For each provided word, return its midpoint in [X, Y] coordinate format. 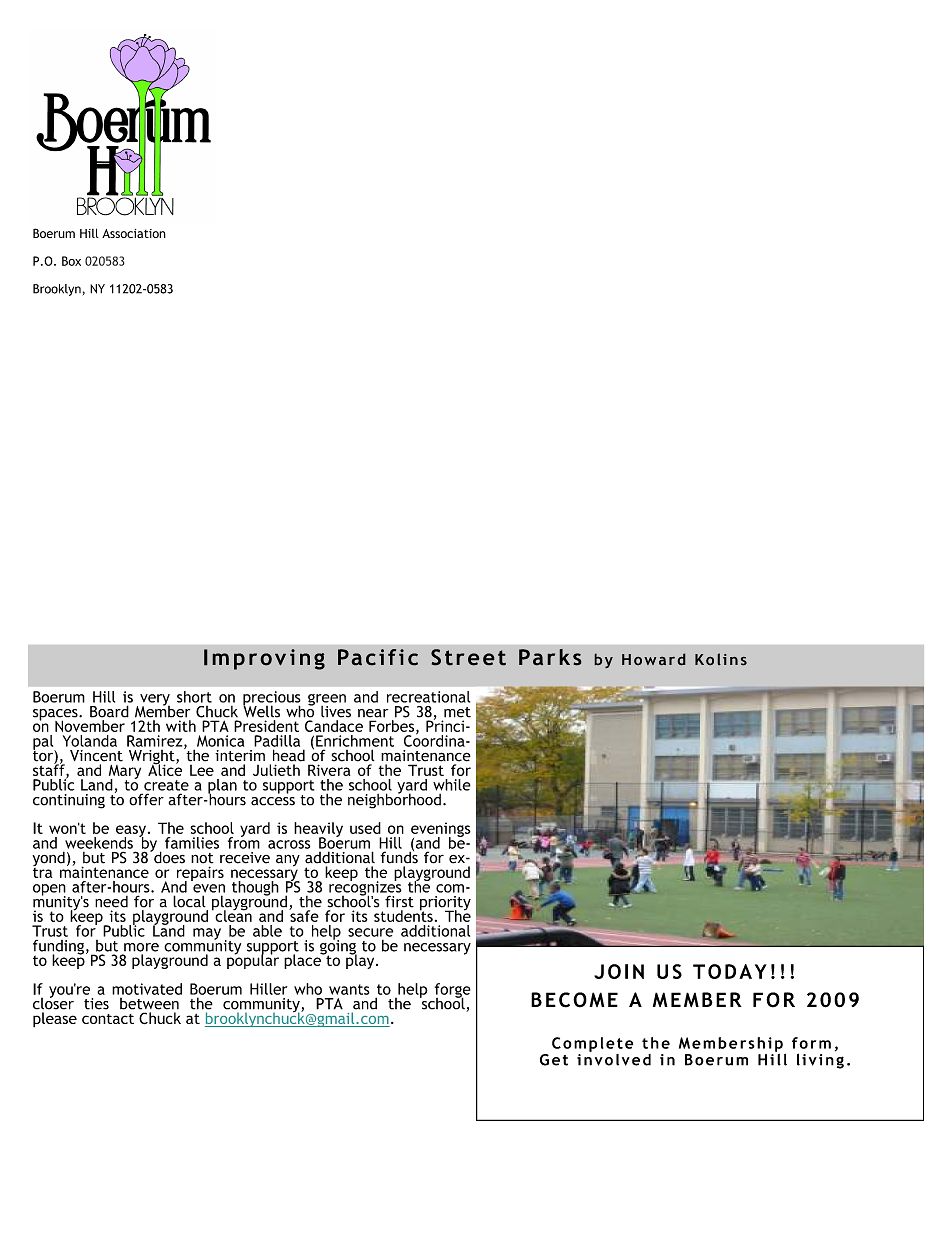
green [327, 701]
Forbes [393, 727]
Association [134, 233]
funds [399, 856]
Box [71, 261]
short [194, 697]
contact [108, 1019]
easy [131, 832]
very [155, 701]
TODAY [730, 971]
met [457, 712]
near [373, 713]
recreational [428, 697]
